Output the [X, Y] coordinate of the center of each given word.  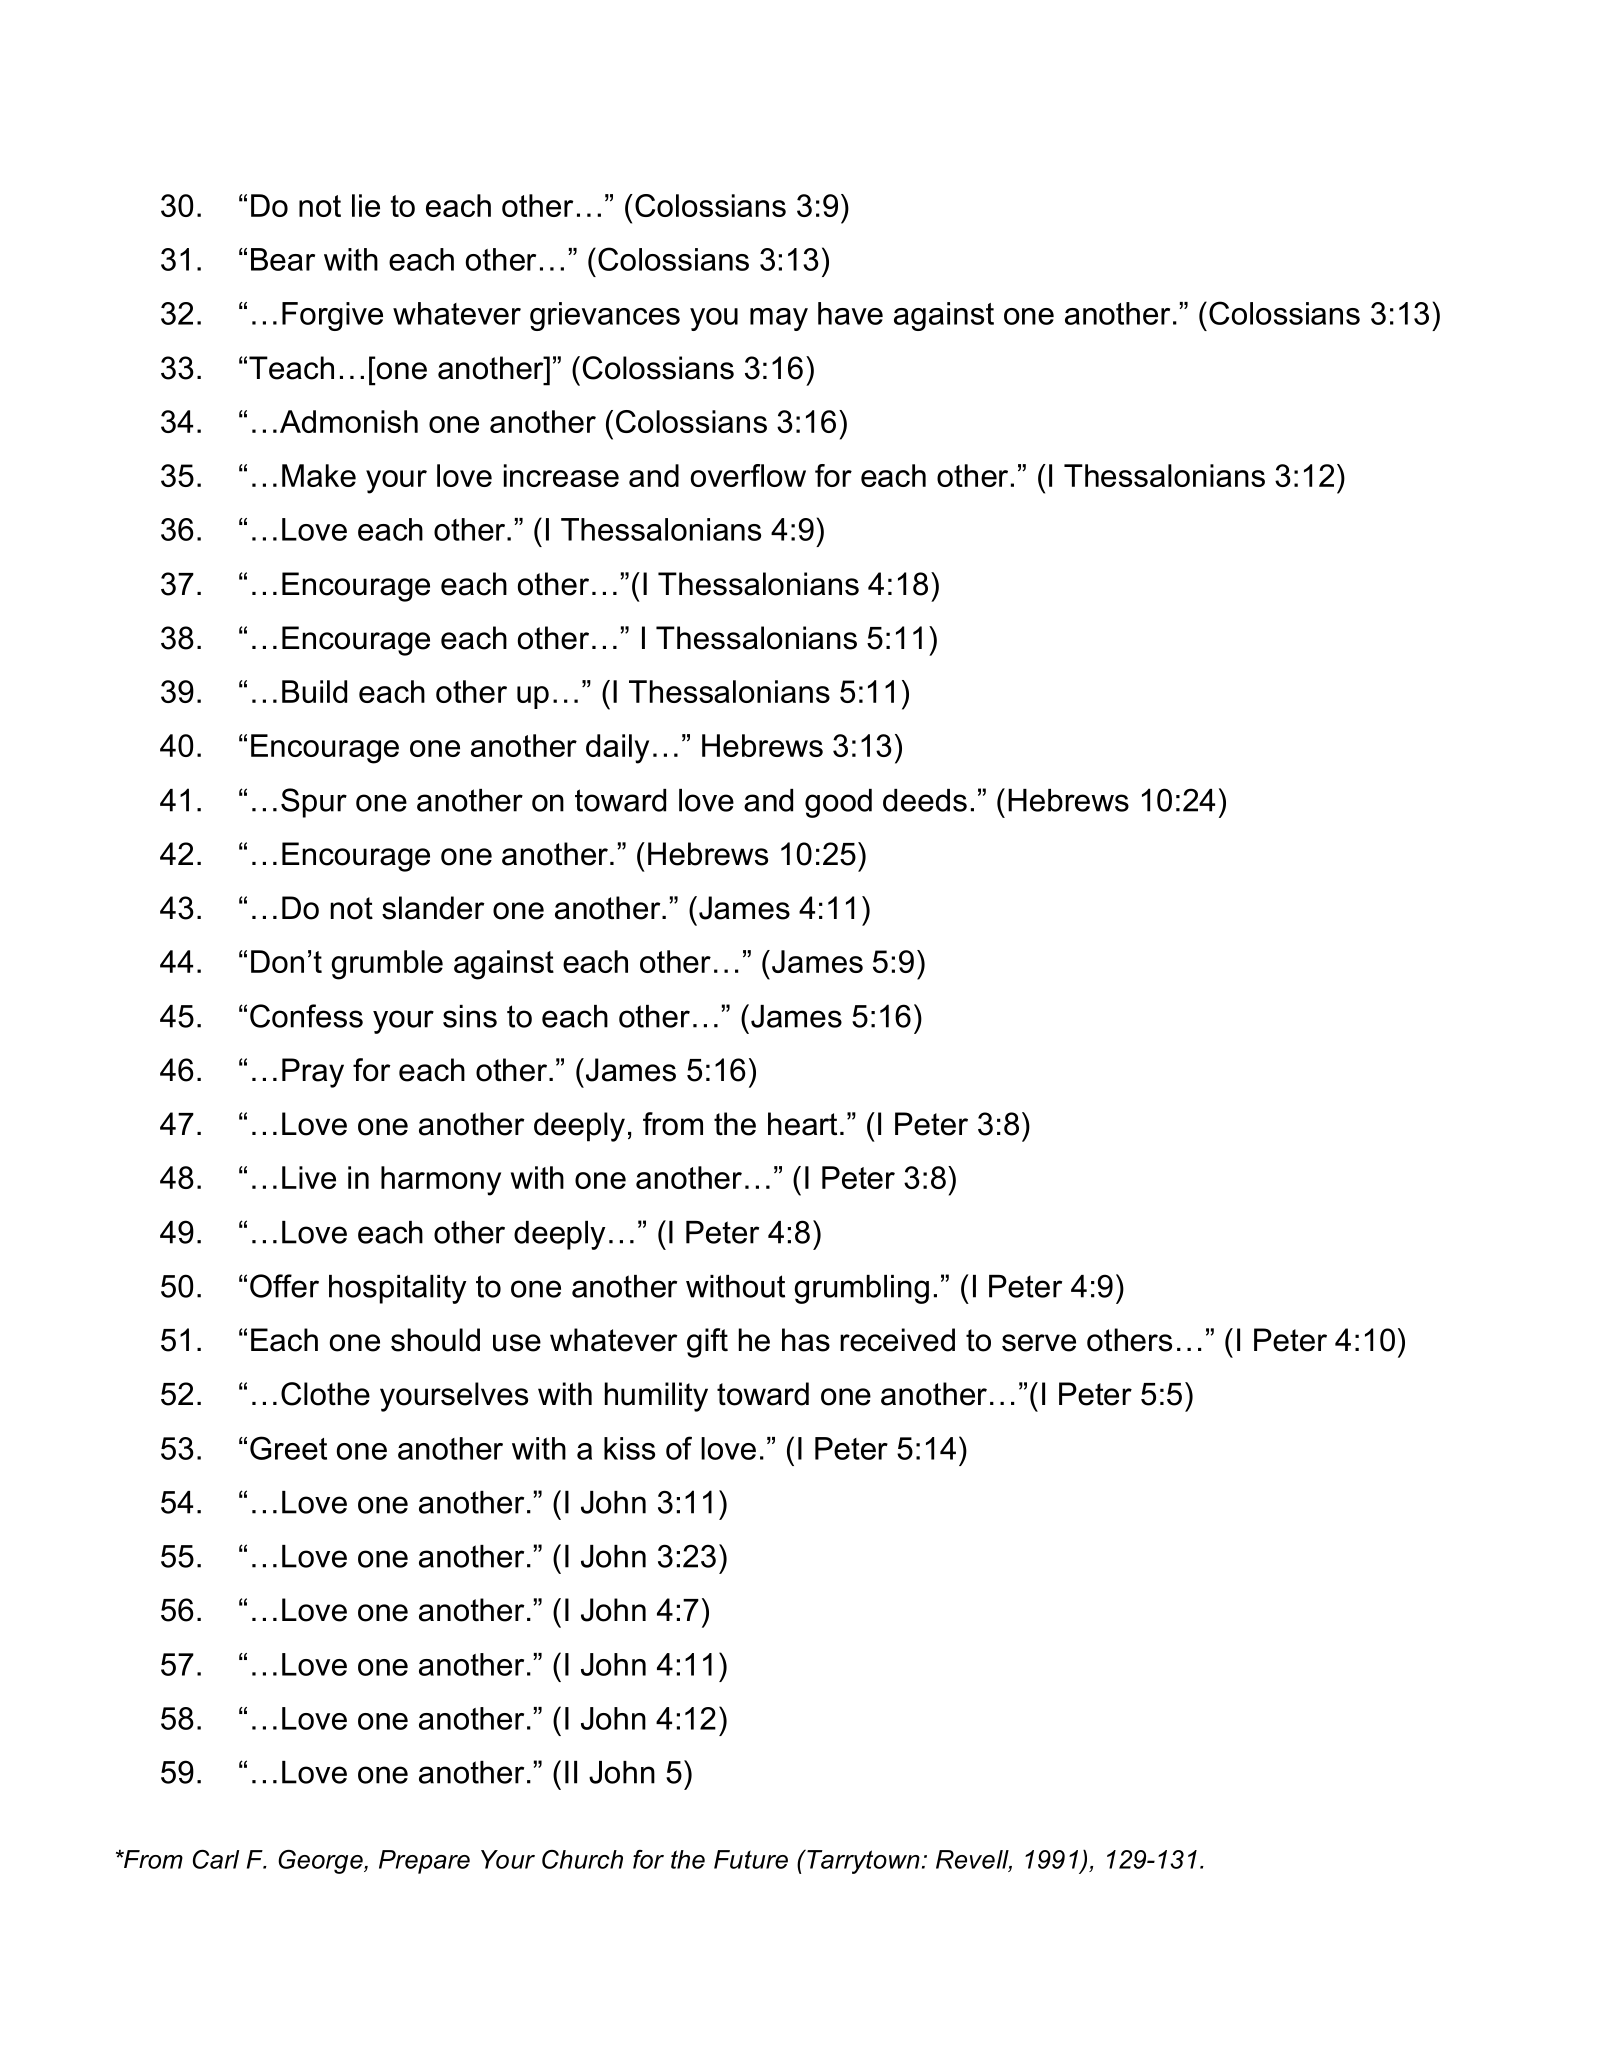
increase [561, 475]
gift [707, 1343]
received [897, 1340]
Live [309, 1177]
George [321, 1862]
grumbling [861, 1289]
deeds [925, 800]
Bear [283, 259]
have [850, 313]
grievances [605, 316]
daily [617, 749]
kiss [629, 1448]
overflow [748, 475]
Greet [288, 1448]
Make [319, 475]
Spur [314, 803]
